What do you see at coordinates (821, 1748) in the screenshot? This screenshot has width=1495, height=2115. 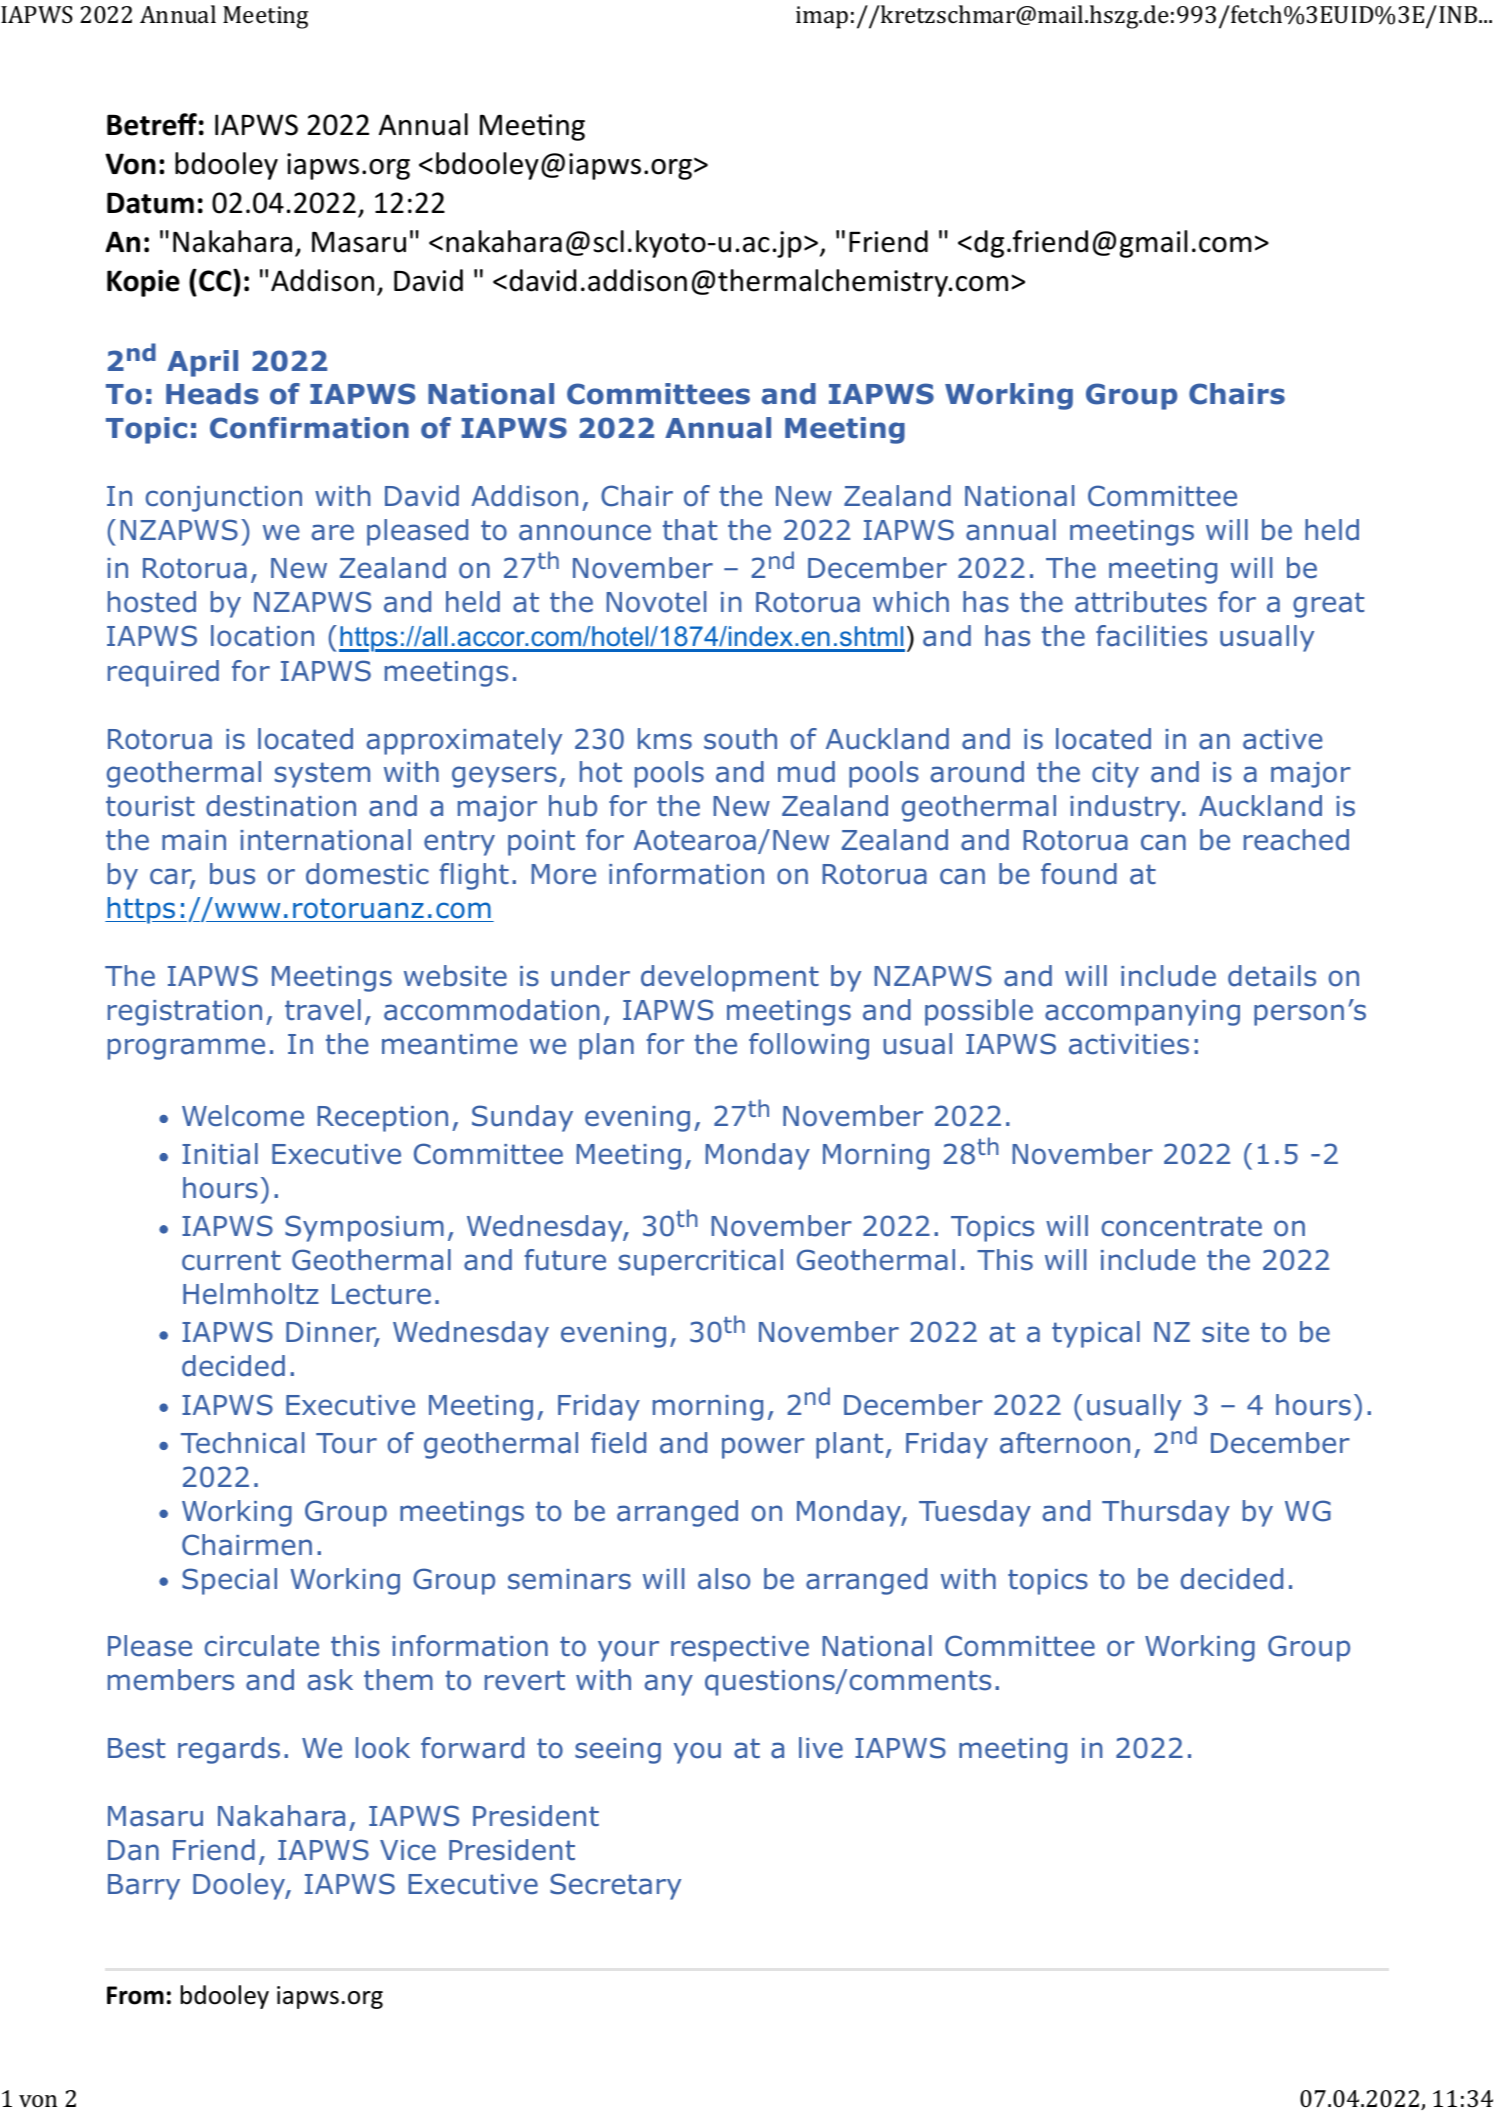 I see `live` at bounding box center [821, 1748].
